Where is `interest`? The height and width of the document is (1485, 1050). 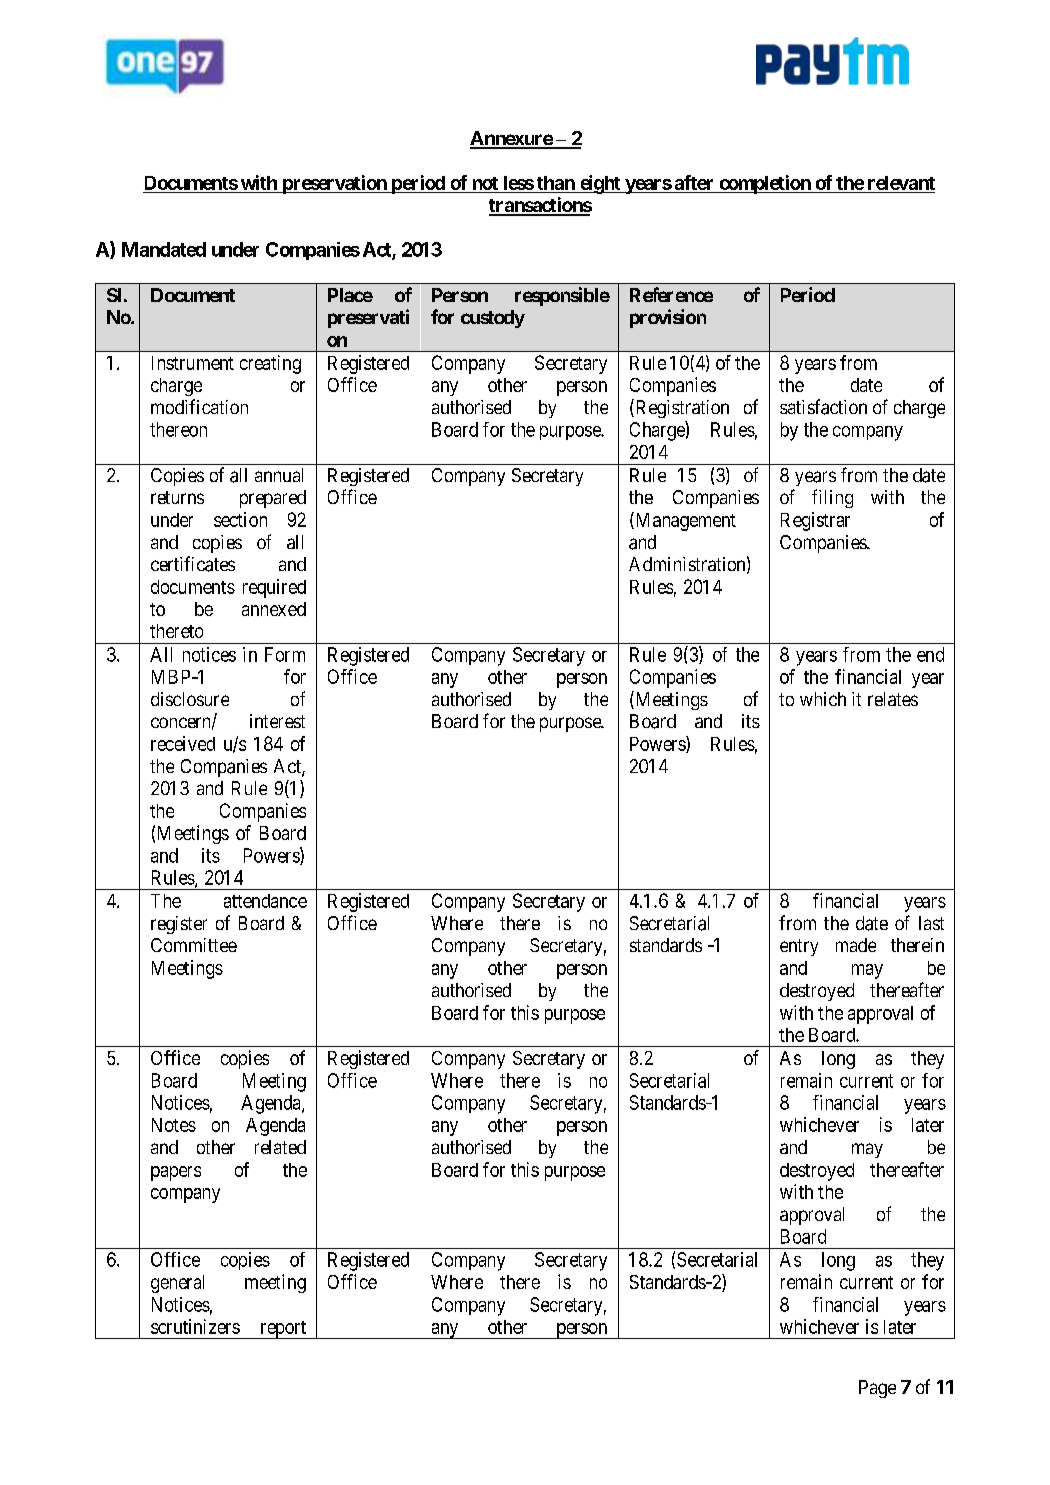
interest is located at coordinates (277, 721).
